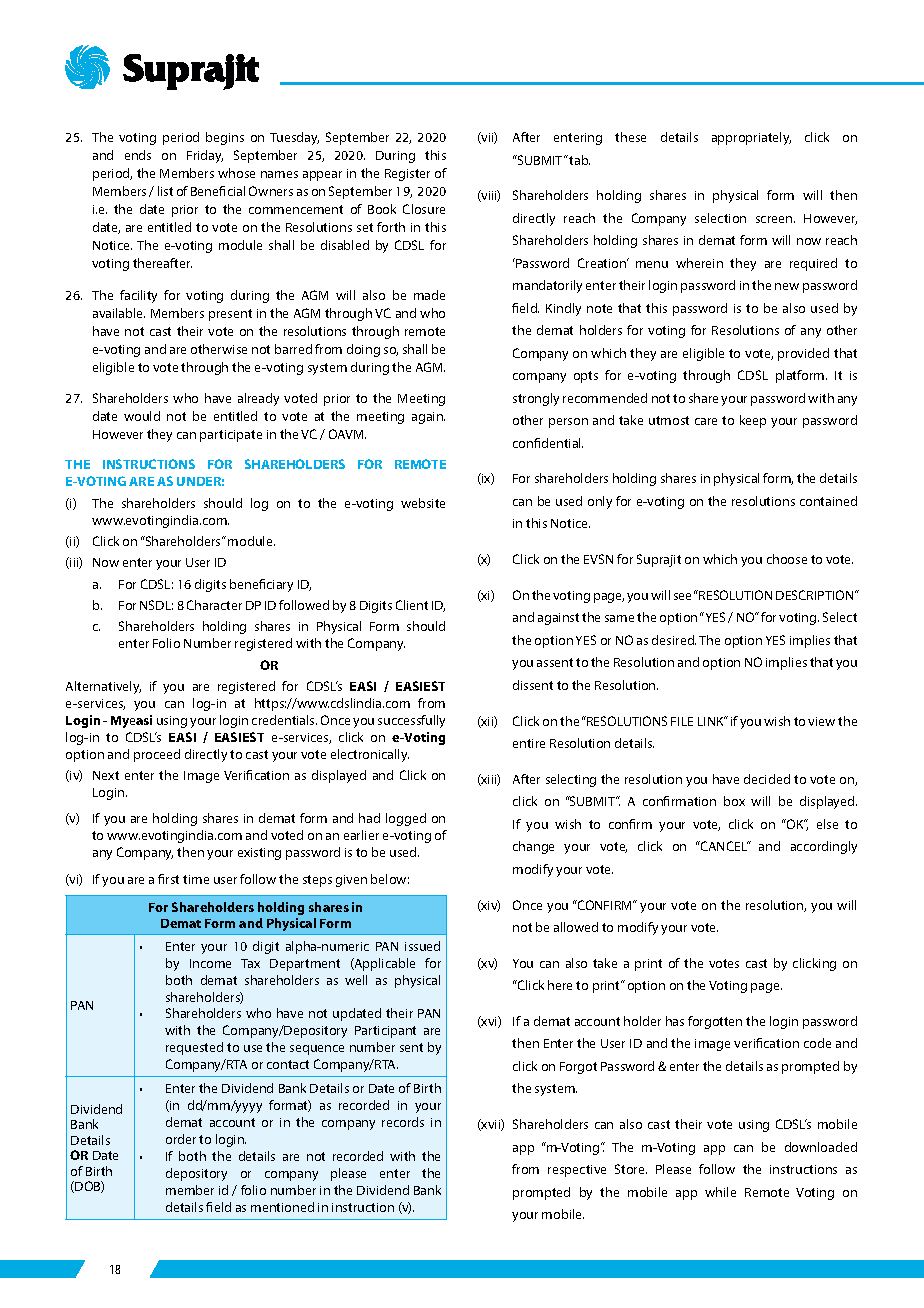  I want to click on Alternatively, so click(103, 687).
